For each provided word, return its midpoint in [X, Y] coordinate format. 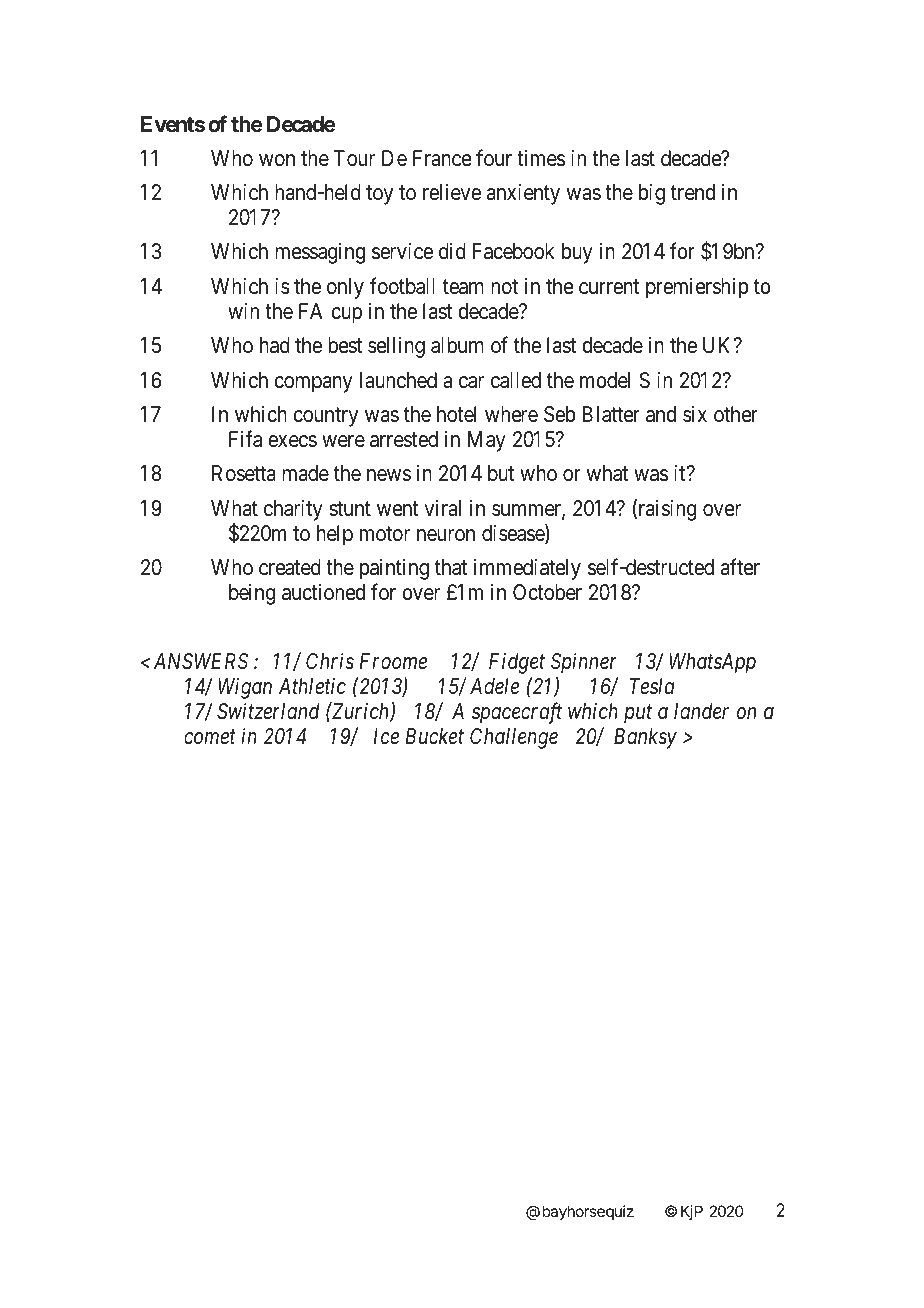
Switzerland [268, 711]
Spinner [584, 663]
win [243, 311]
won [277, 160]
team [463, 287]
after [740, 567]
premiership [697, 288]
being [252, 594]
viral [442, 508]
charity [293, 510]
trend [693, 192]
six [695, 414]
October [547, 592]
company [313, 384]
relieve [452, 192]
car [471, 382]
